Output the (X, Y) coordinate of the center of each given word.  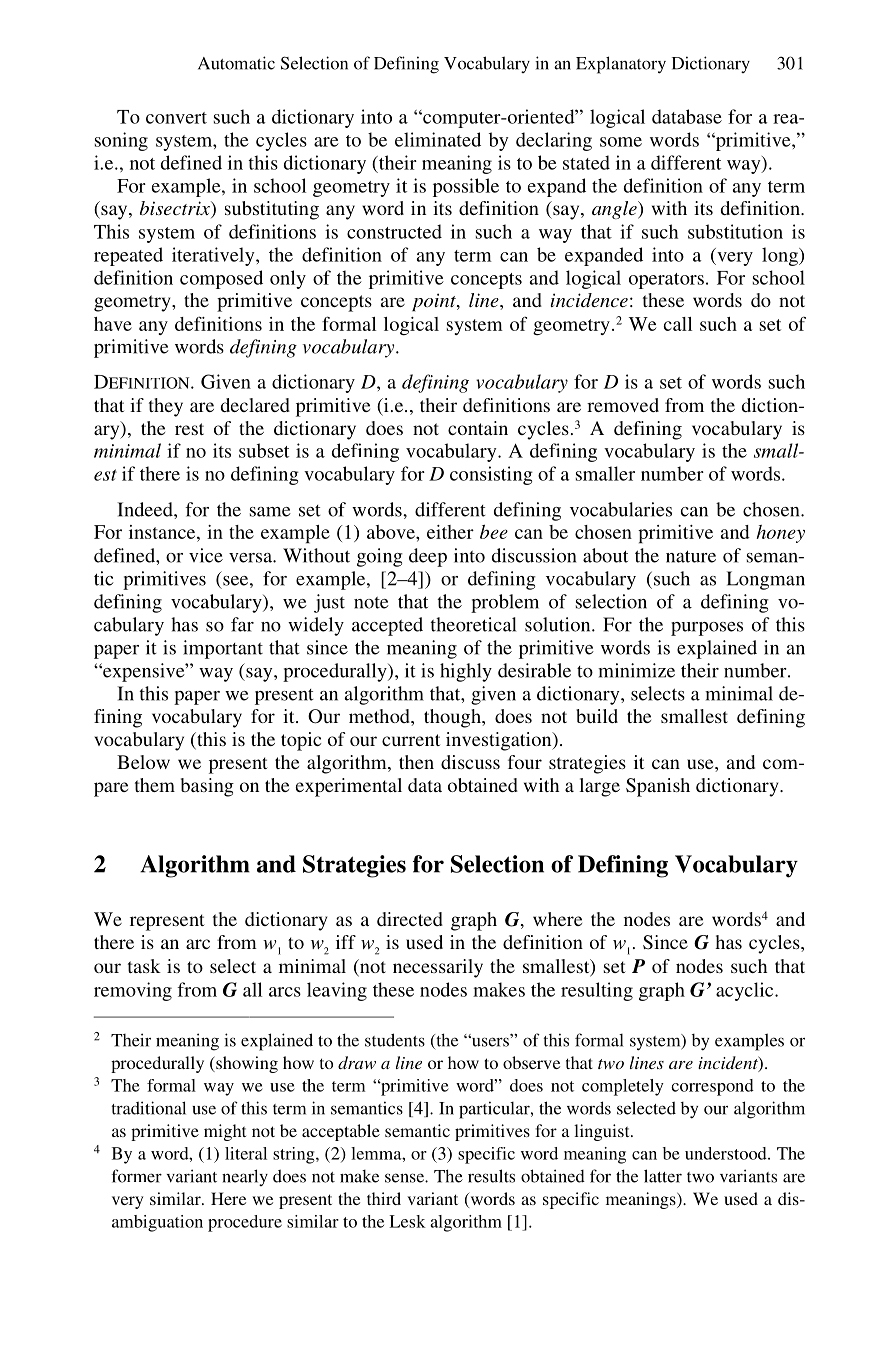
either (450, 532)
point (435, 302)
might (225, 1132)
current (411, 740)
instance (163, 532)
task (144, 966)
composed (221, 279)
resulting (597, 991)
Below (143, 762)
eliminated (438, 139)
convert (176, 118)
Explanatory (621, 65)
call (678, 324)
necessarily (438, 968)
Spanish (658, 787)
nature (691, 556)
